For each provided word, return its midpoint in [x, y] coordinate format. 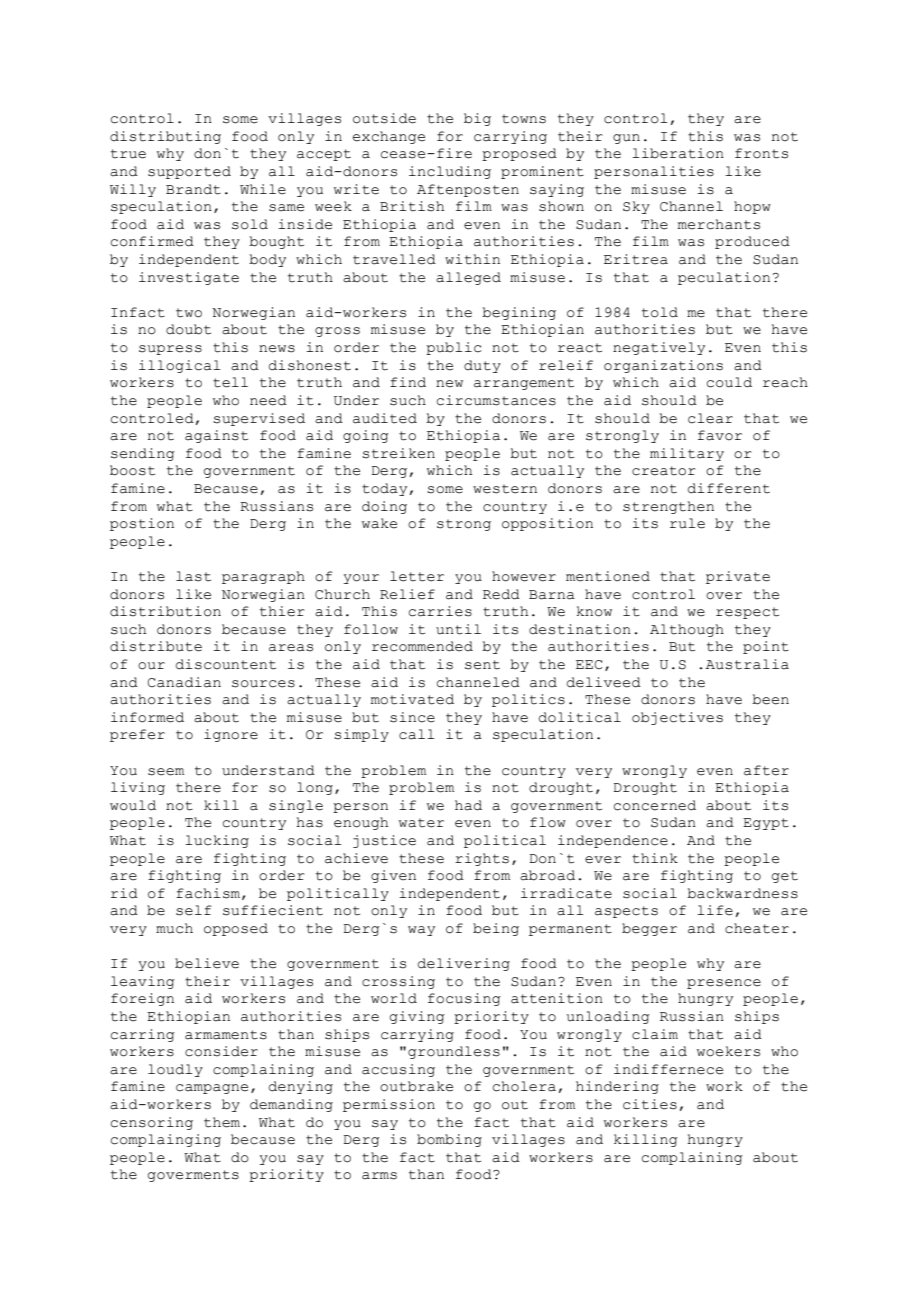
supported [189, 172]
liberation [678, 153]
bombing [449, 1140]
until [458, 629]
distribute [156, 646]
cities [650, 1104]
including [450, 172]
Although [687, 630]
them [222, 1122]
